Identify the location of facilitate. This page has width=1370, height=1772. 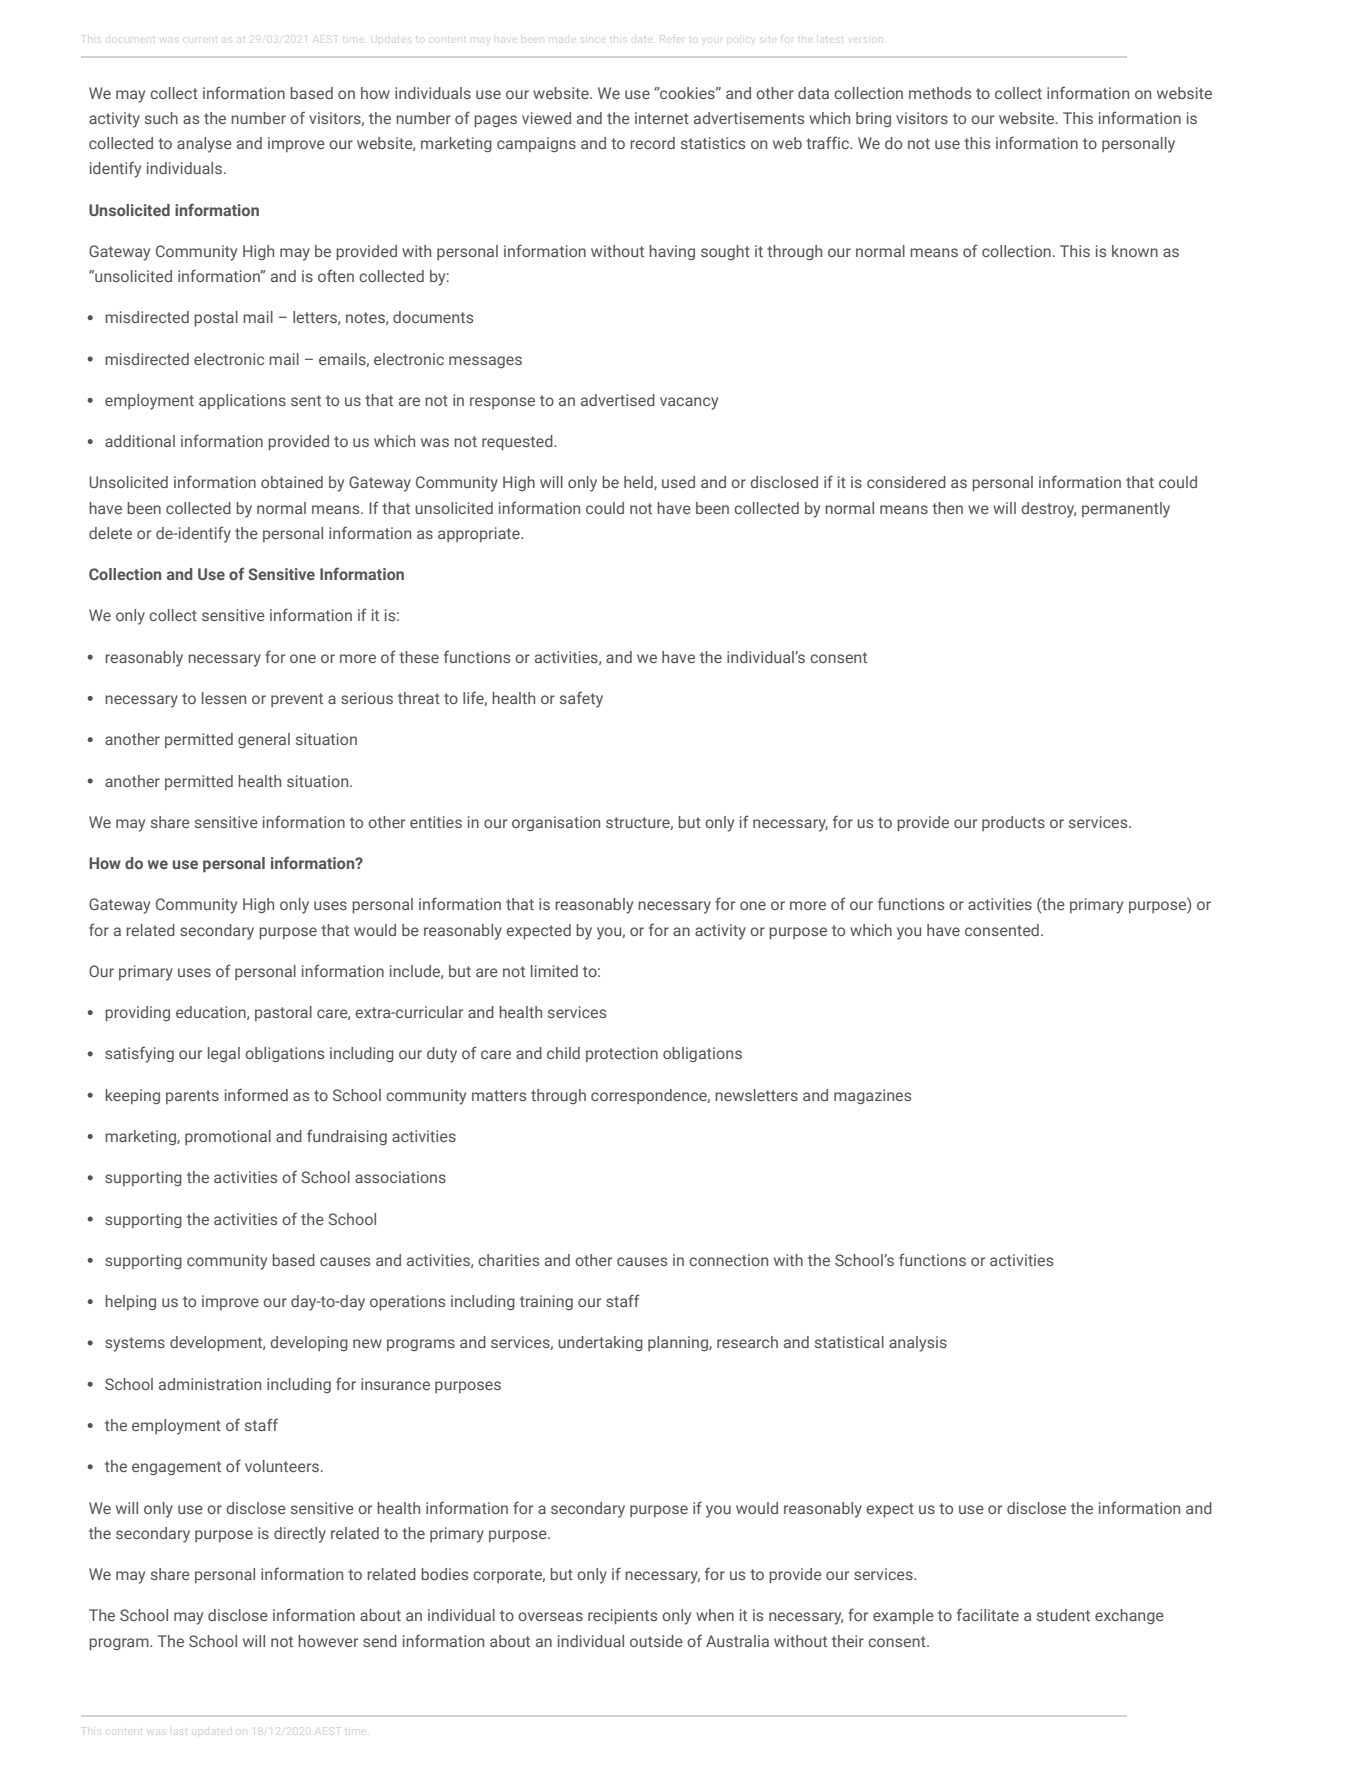
(988, 1614).
